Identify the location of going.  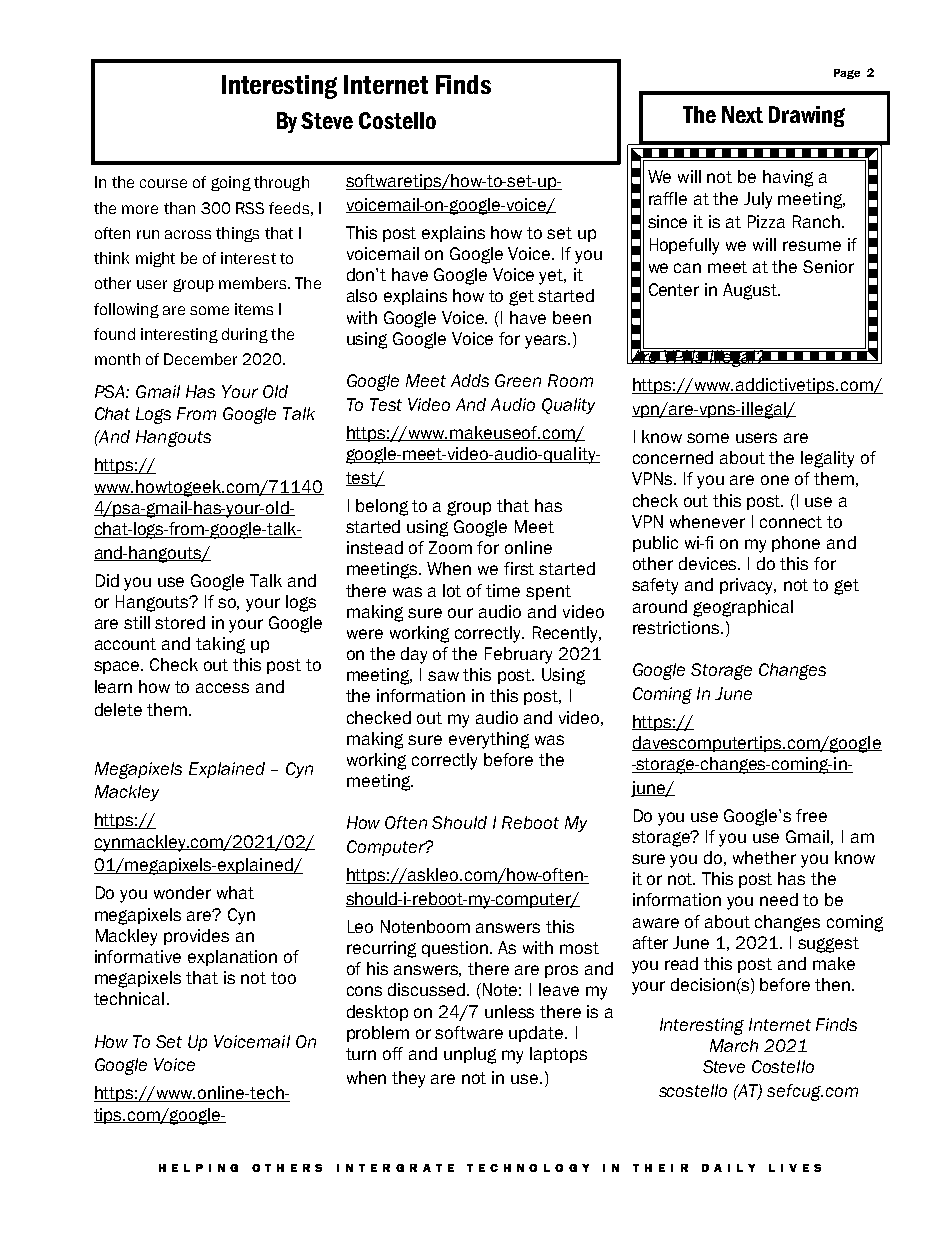
(231, 183).
